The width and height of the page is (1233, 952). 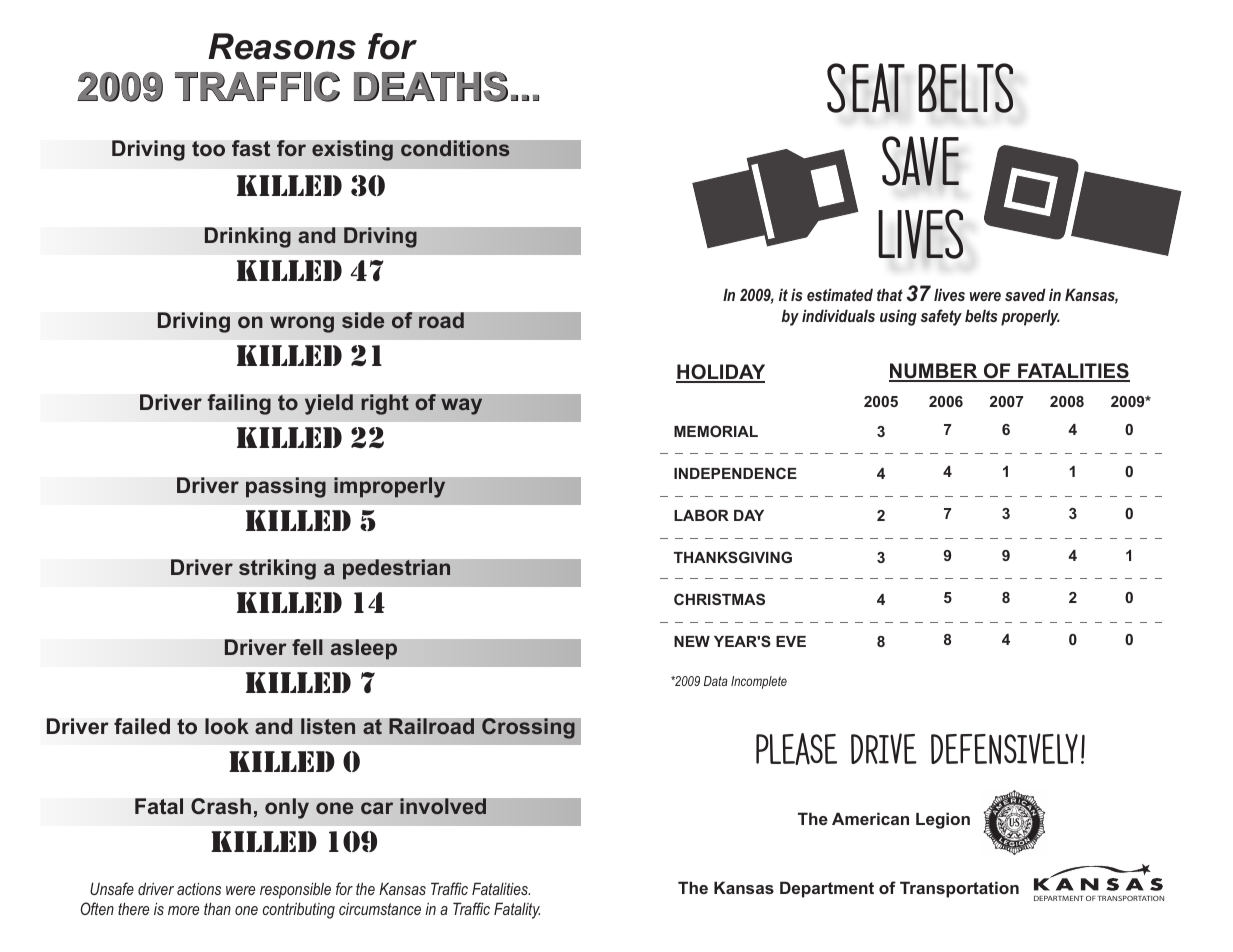 I want to click on EVE, so click(x=791, y=641).
